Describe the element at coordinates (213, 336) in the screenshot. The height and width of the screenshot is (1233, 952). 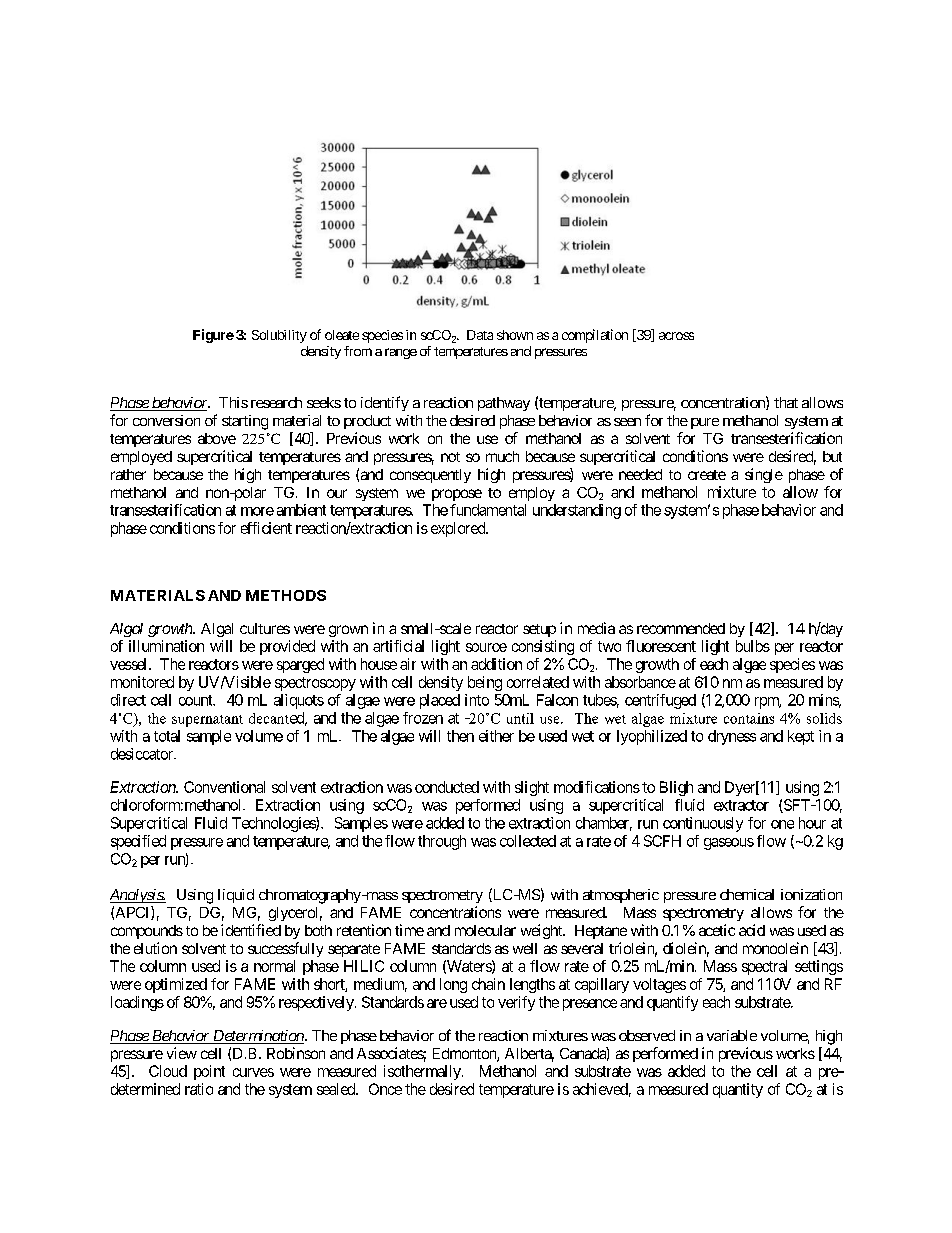
I see `Figure` at that location.
